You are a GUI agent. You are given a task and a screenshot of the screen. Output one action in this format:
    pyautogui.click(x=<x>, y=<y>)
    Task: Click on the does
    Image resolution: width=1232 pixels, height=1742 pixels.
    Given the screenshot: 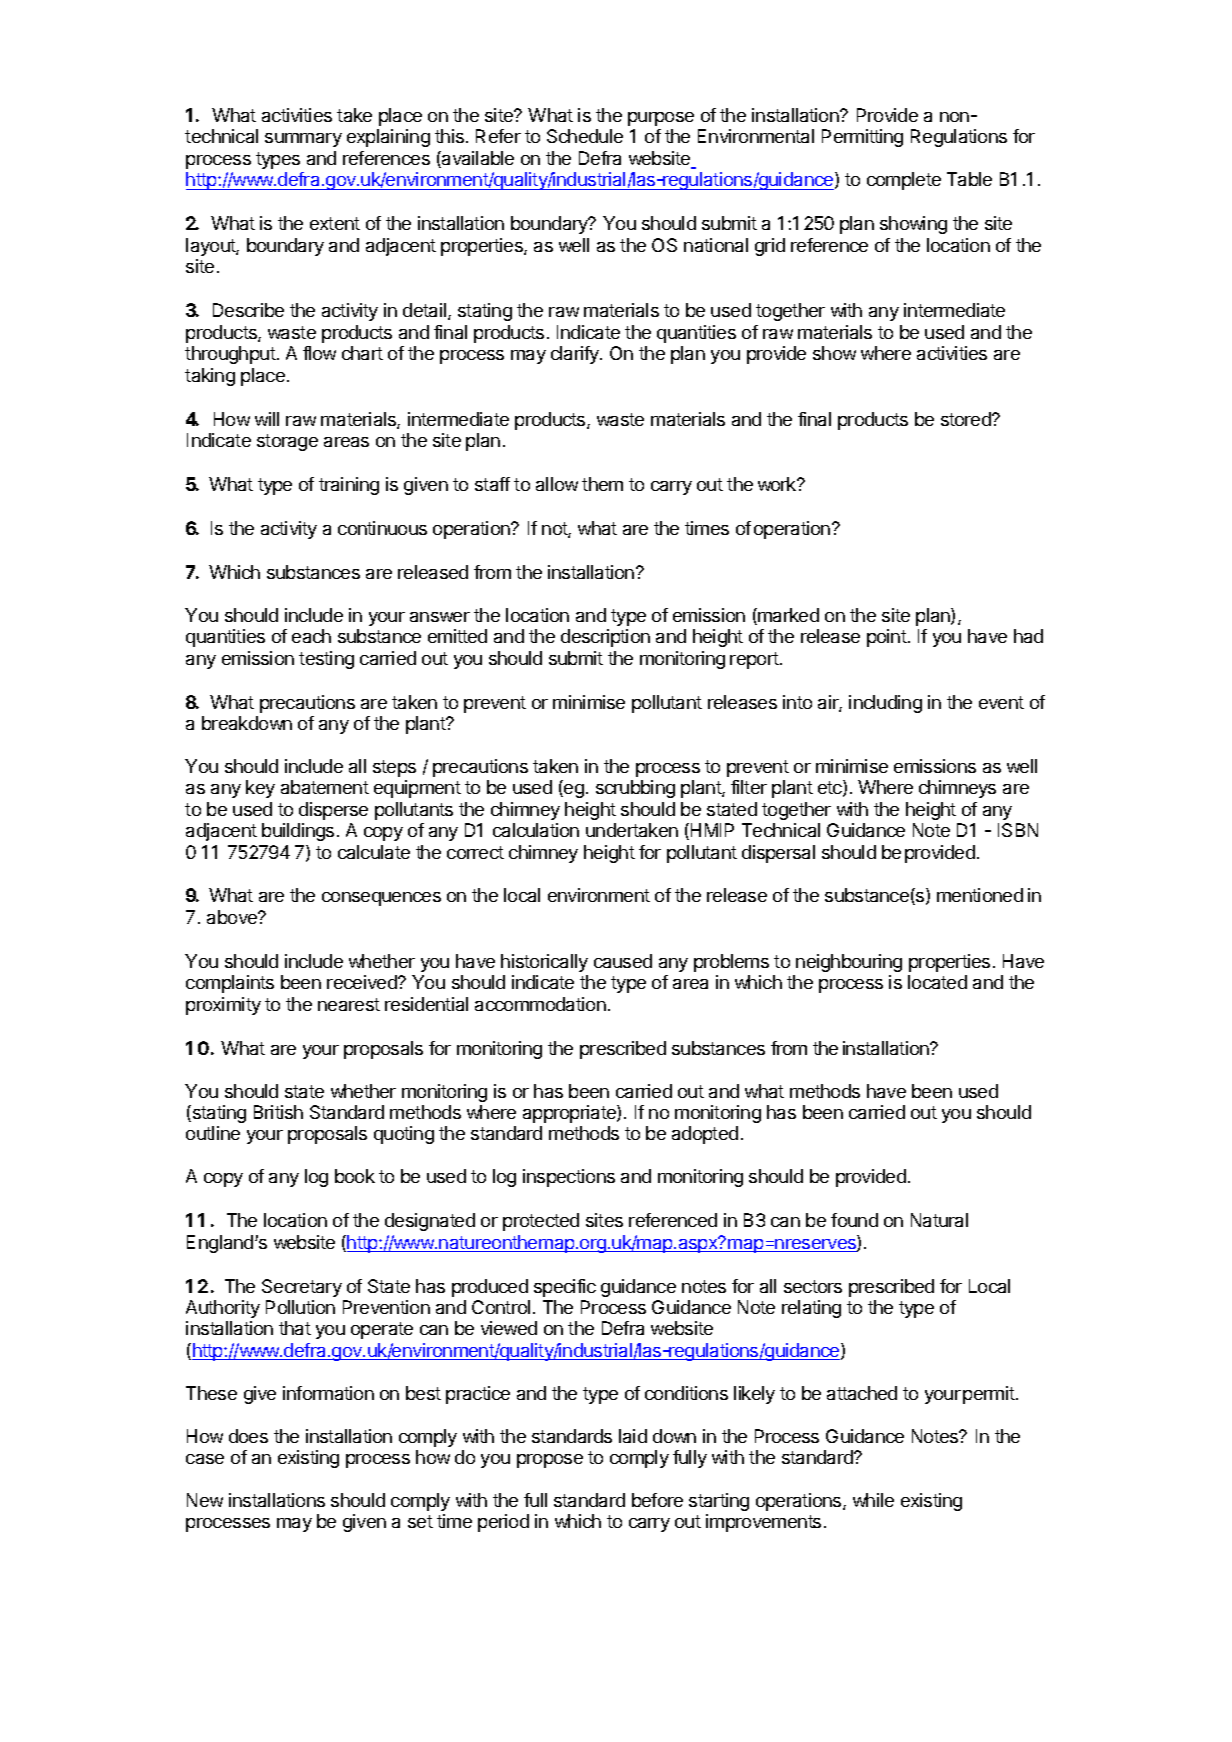 What is the action you would take?
    pyautogui.click(x=248, y=1436)
